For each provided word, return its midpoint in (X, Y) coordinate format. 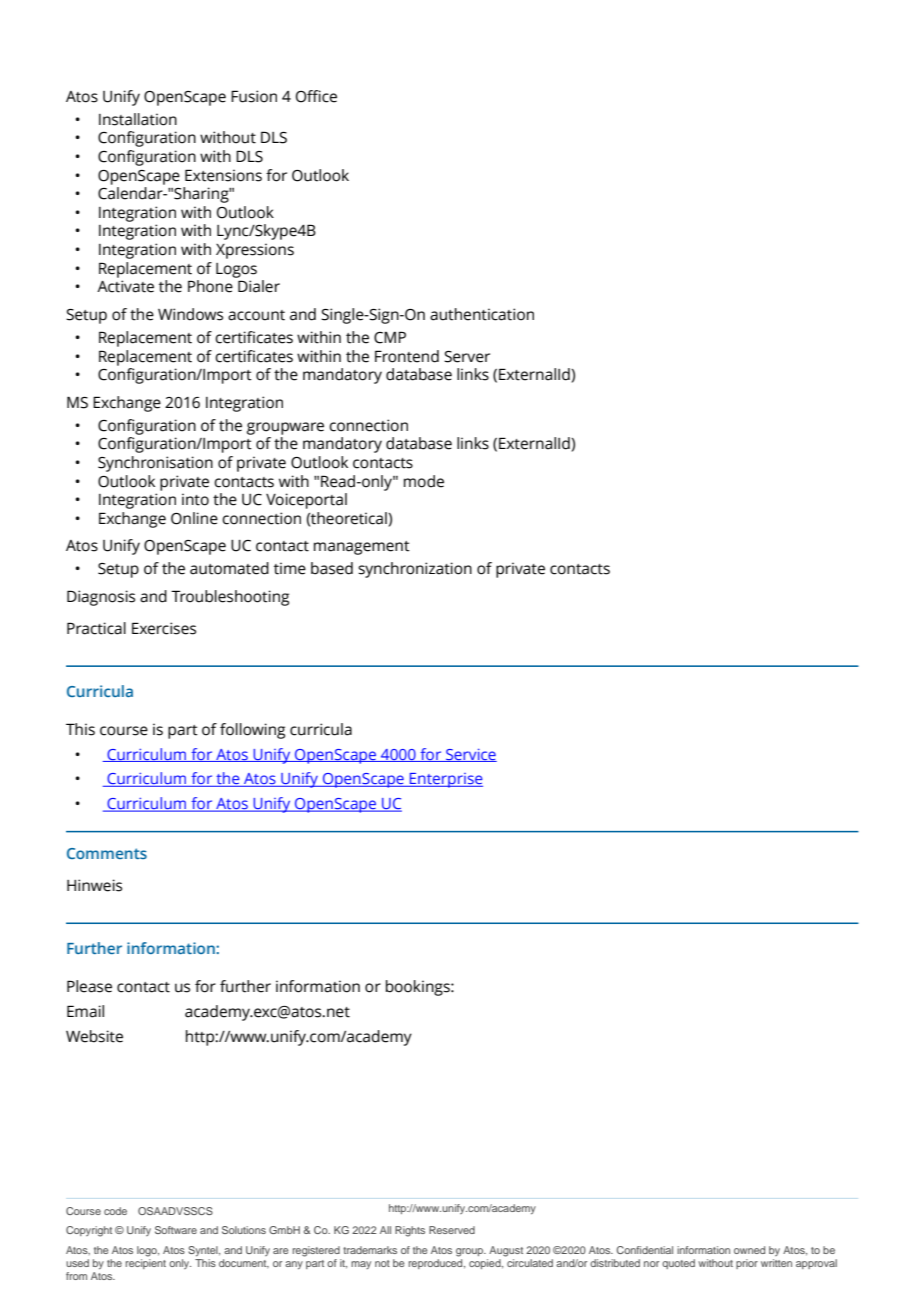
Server (467, 357)
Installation (138, 119)
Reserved (452, 1230)
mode (424, 481)
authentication (482, 314)
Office (316, 96)
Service (470, 755)
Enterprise (445, 780)
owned (749, 1250)
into (195, 499)
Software (176, 1230)
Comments (107, 853)
